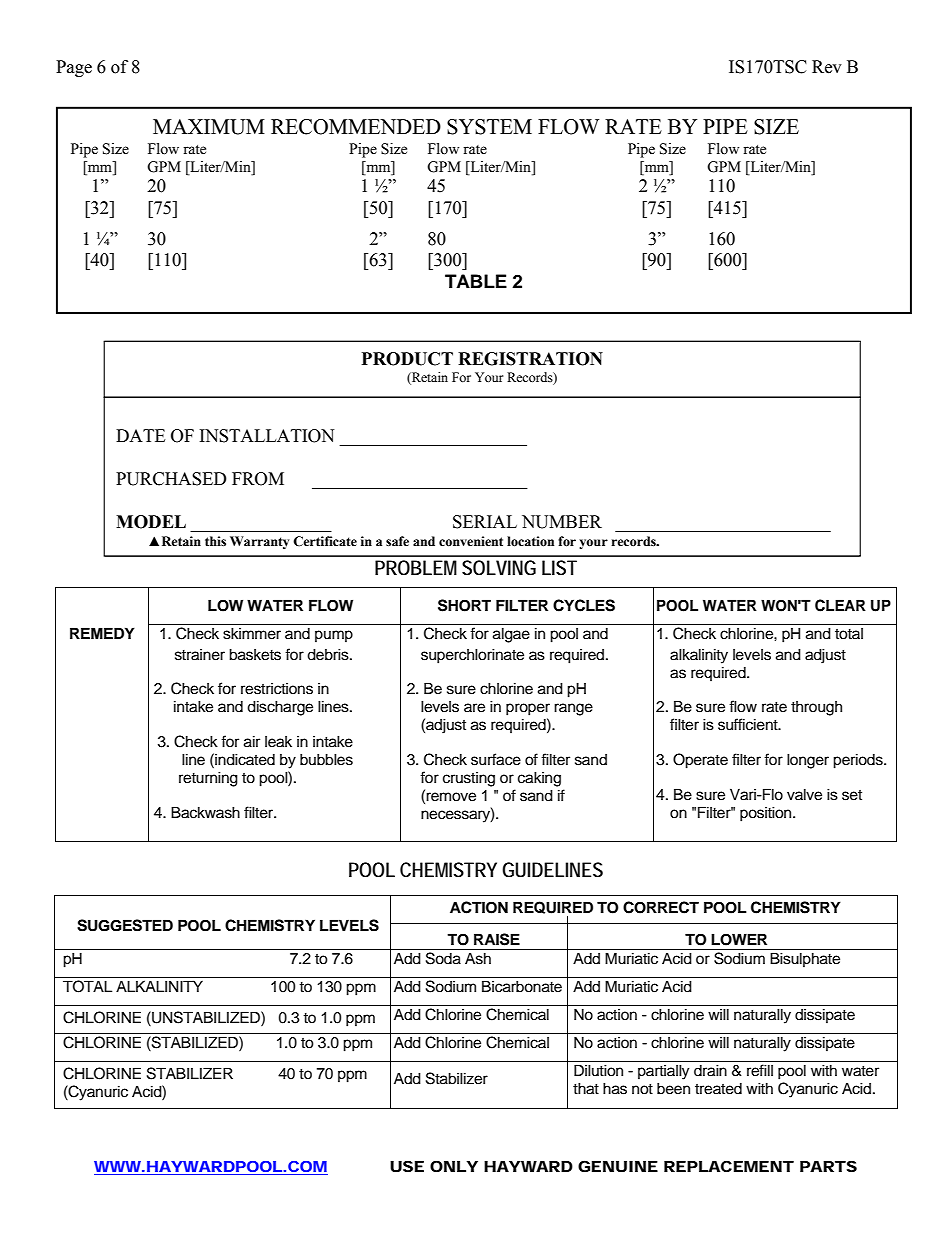 This document has width=952, height=1233. Describe the element at coordinates (729, 1166) in the document. I see `REPLACEMENT` at that location.
